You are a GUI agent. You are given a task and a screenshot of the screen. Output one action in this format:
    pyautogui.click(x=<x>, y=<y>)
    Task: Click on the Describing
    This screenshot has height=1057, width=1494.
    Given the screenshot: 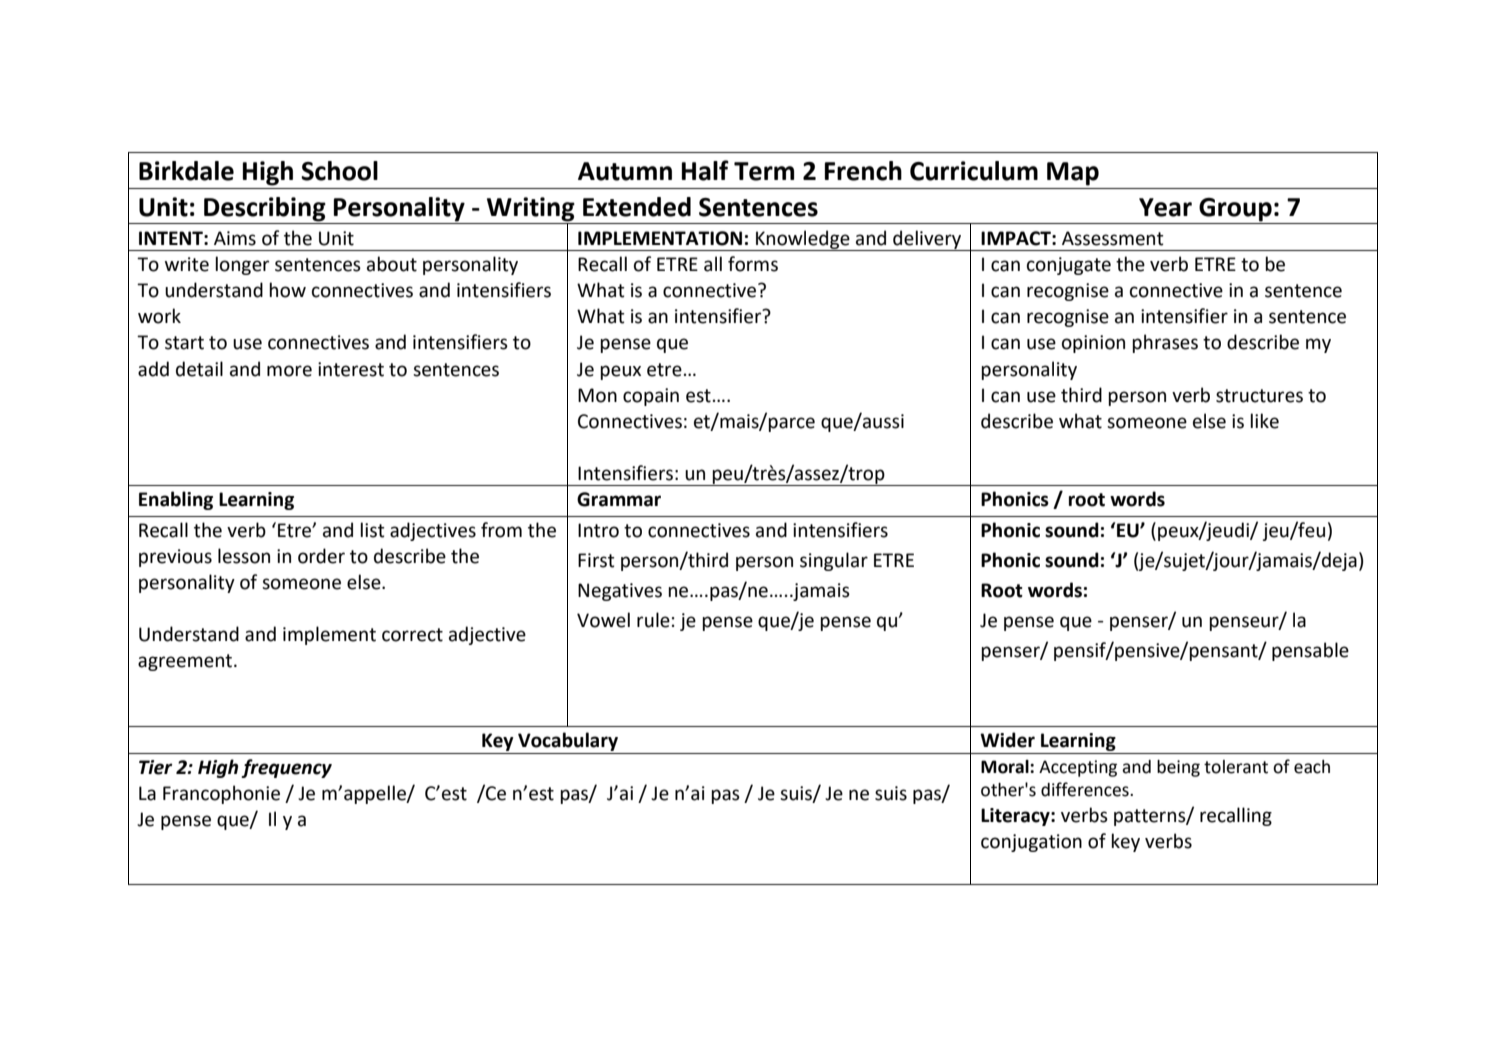 What is the action you would take?
    pyautogui.click(x=265, y=209)
